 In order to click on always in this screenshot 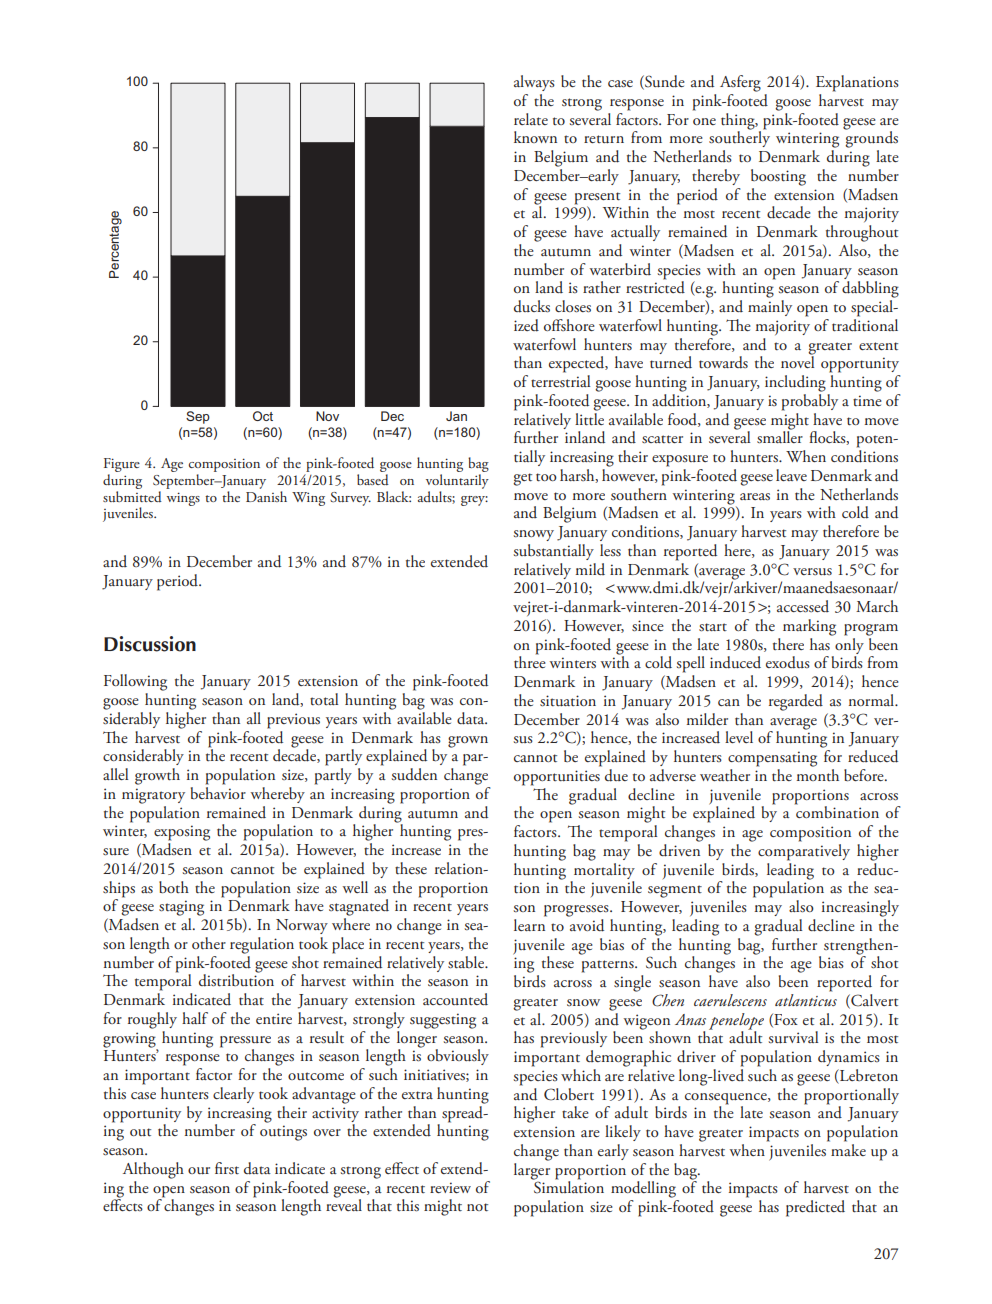, I will do `click(534, 83)`.
